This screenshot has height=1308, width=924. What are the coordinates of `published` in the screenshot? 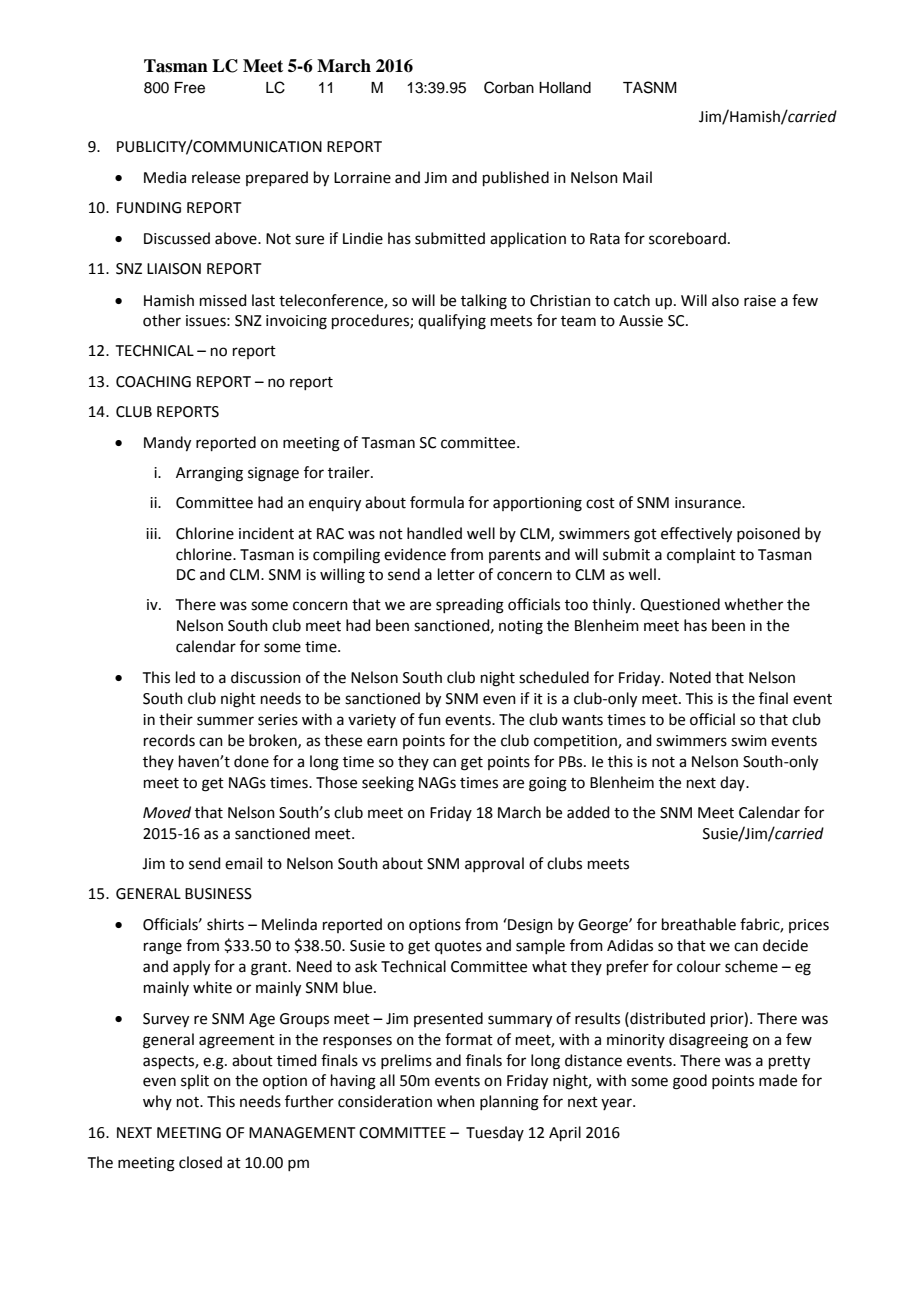 It's located at (516, 178).
